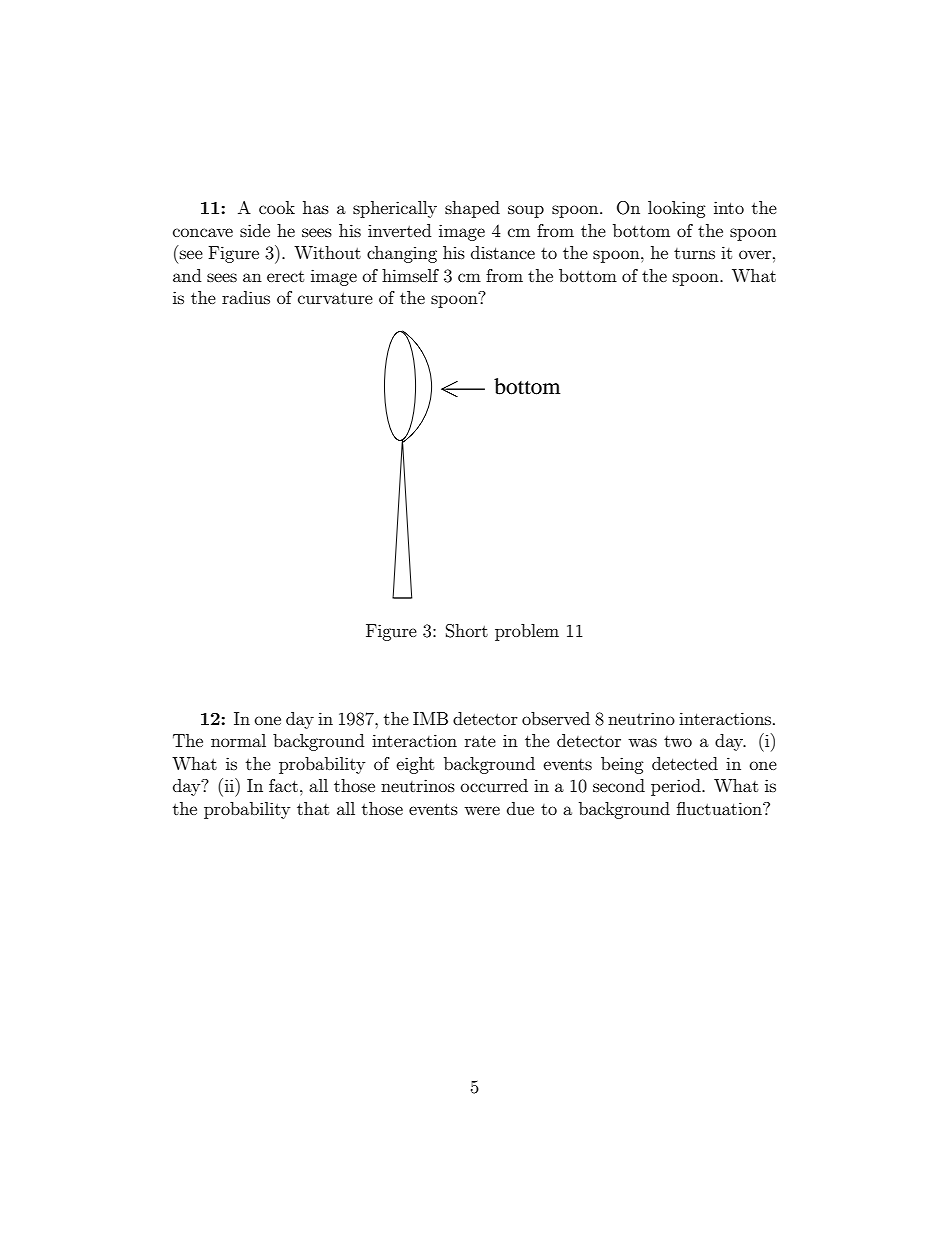 The height and width of the document is (1233, 952). Describe the element at coordinates (527, 632) in the document. I see `problem` at that location.
